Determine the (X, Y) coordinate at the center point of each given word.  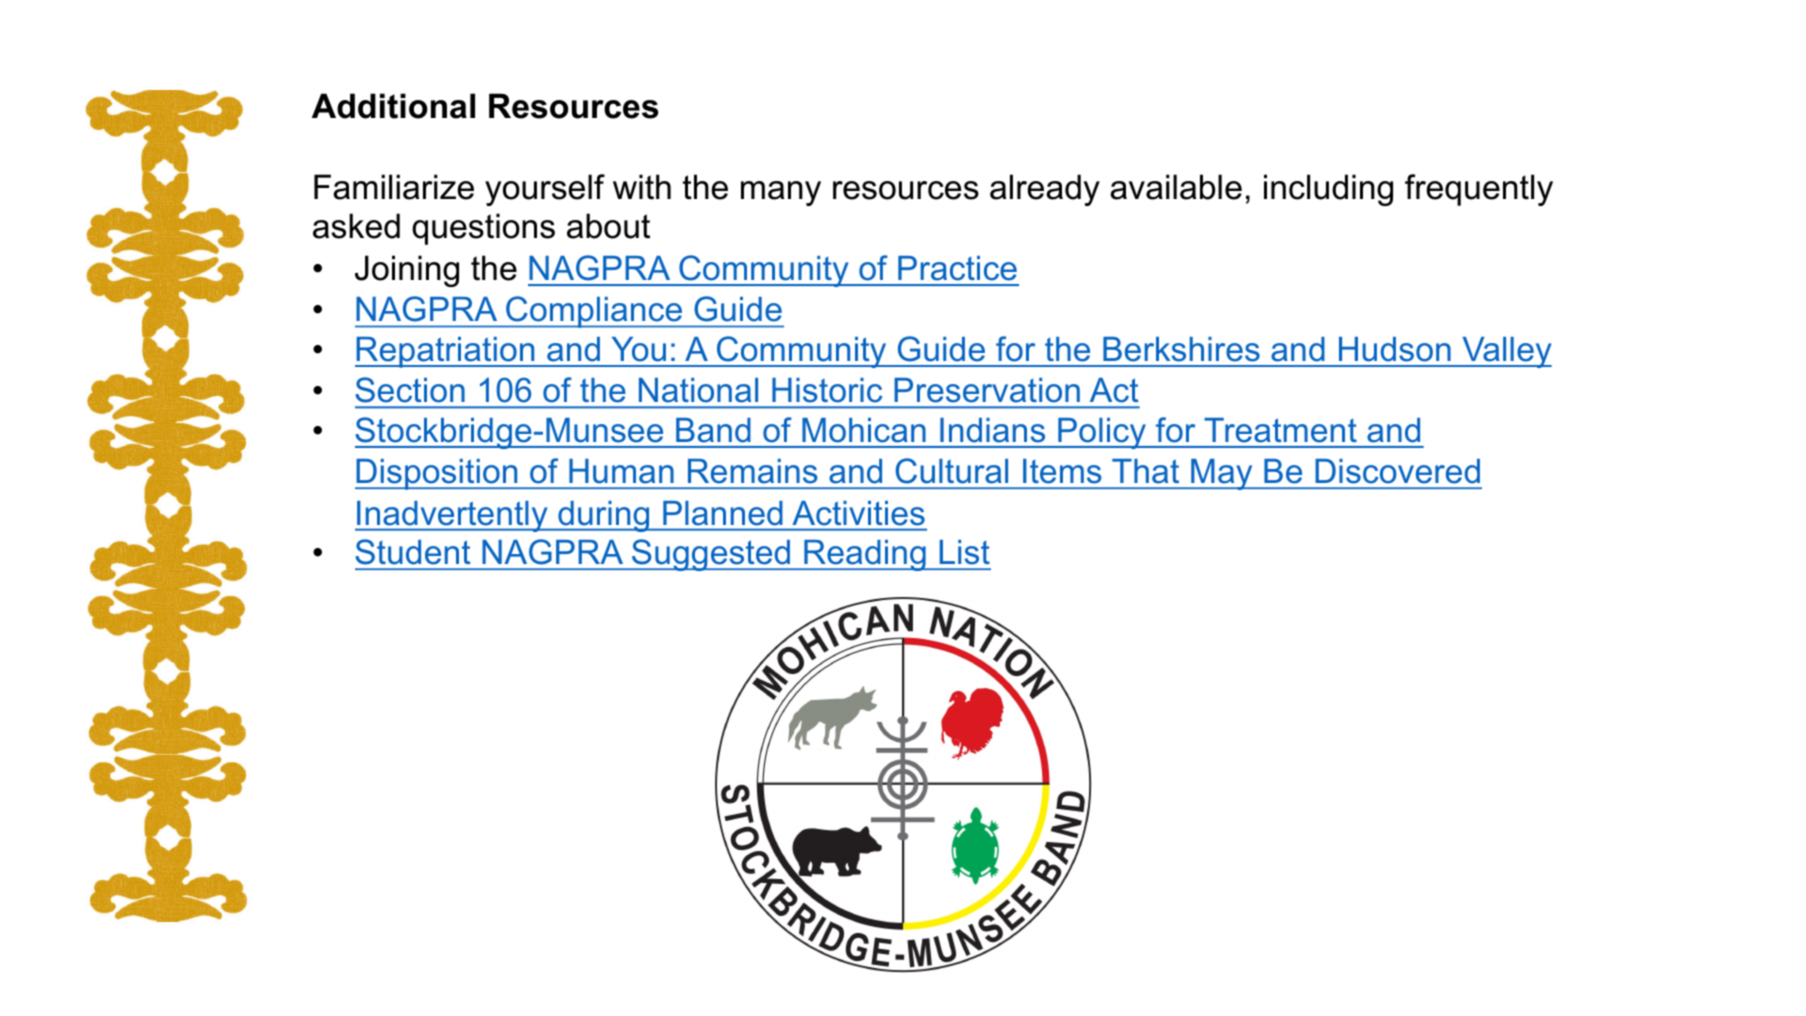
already (1045, 190)
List (965, 552)
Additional (393, 106)
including (1328, 190)
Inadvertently (452, 516)
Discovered (1397, 471)
